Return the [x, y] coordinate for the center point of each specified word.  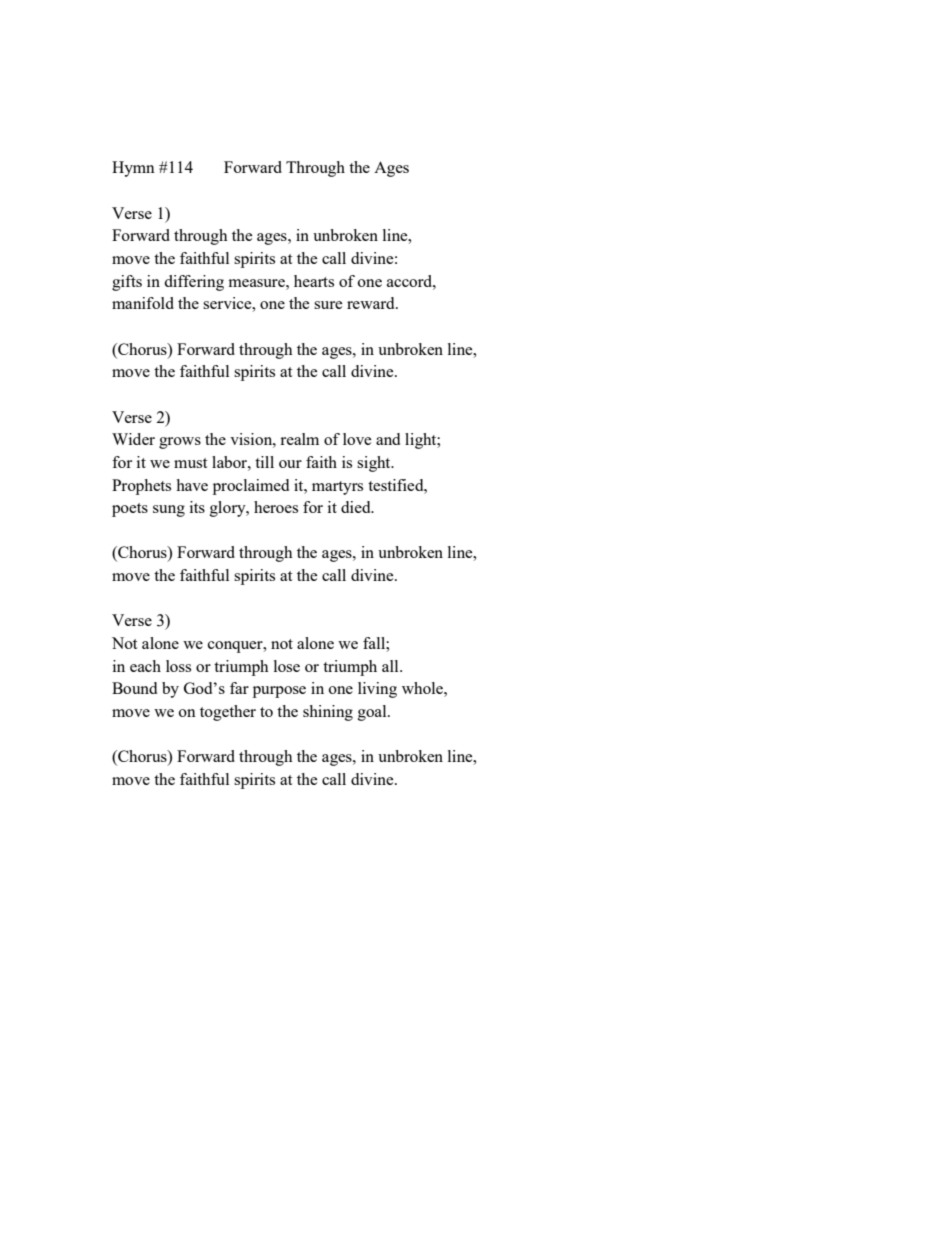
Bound [134, 688]
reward [372, 303]
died [357, 507]
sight [375, 464]
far [239, 688]
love [357, 439]
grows [180, 443]
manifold [143, 303]
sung [169, 511]
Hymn [133, 169]
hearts [314, 281]
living [377, 690]
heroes [276, 507]
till [264, 462]
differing [194, 283]
